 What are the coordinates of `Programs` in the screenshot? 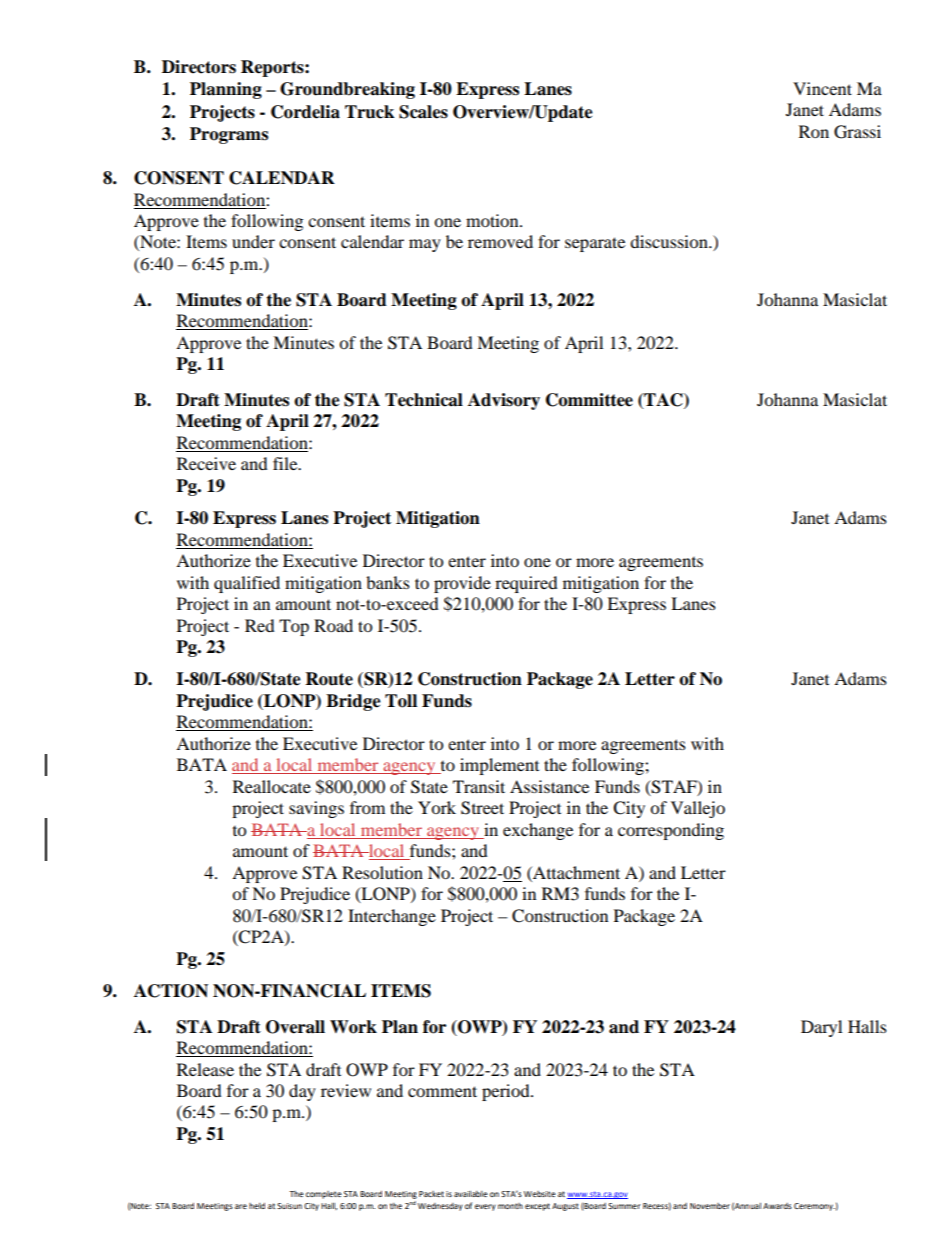 It's located at (229, 135).
